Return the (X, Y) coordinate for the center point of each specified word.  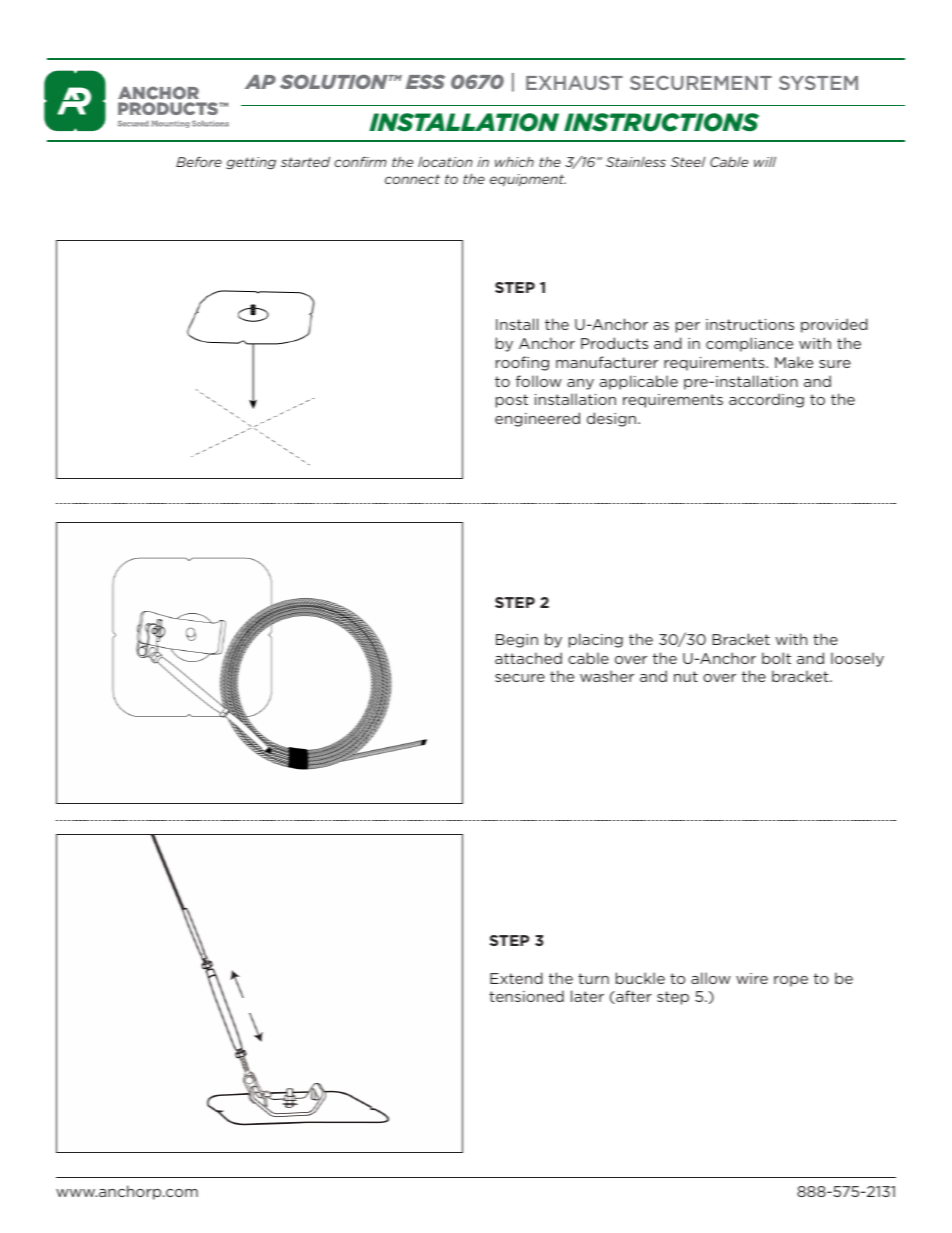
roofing (522, 363)
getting (251, 163)
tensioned (526, 996)
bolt (776, 658)
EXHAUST (574, 83)
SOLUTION (335, 81)
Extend (516, 978)
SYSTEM (818, 83)
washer (607, 676)
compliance (749, 344)
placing (596, 640)
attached (528, 658)
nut (686, 676)
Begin (517, 641)
